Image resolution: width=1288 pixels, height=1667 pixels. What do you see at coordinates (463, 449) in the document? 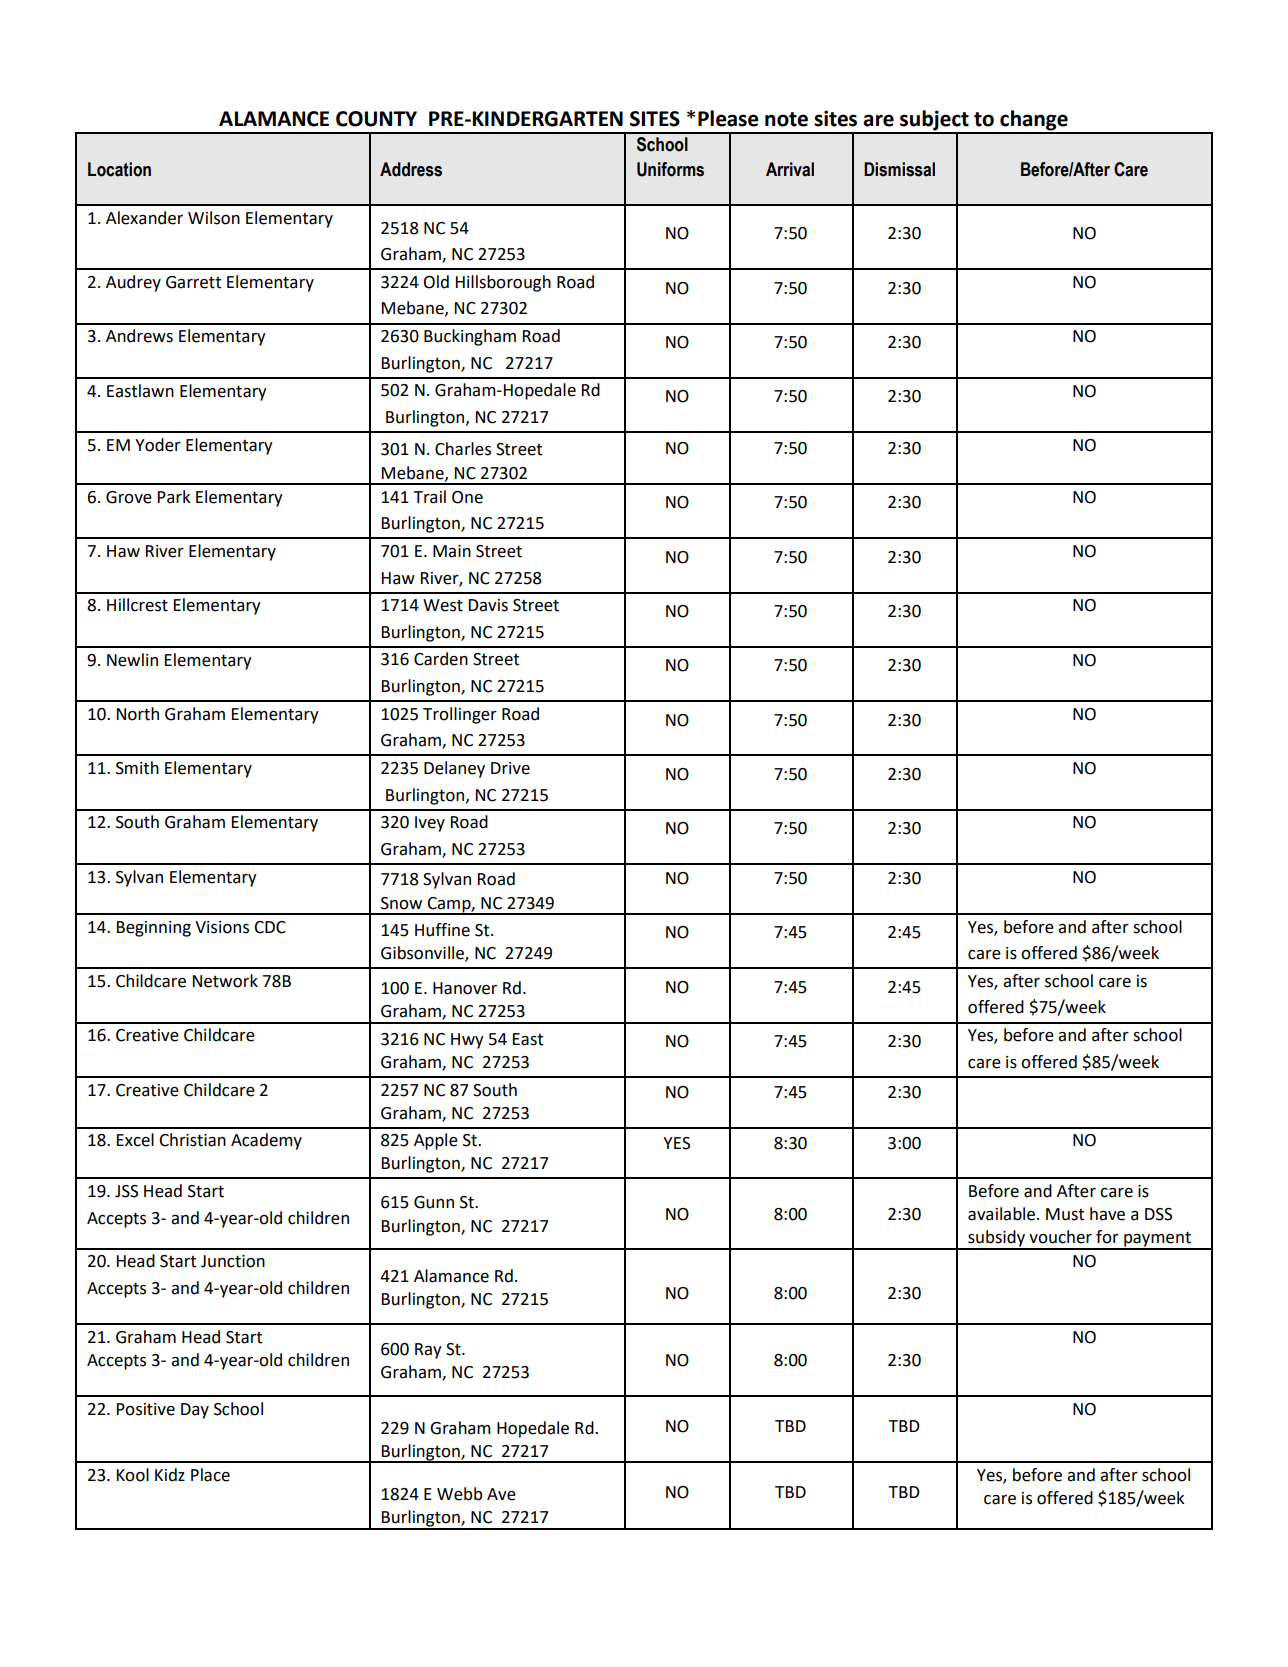
I see `Charles` at bounding box center [463, 449].
